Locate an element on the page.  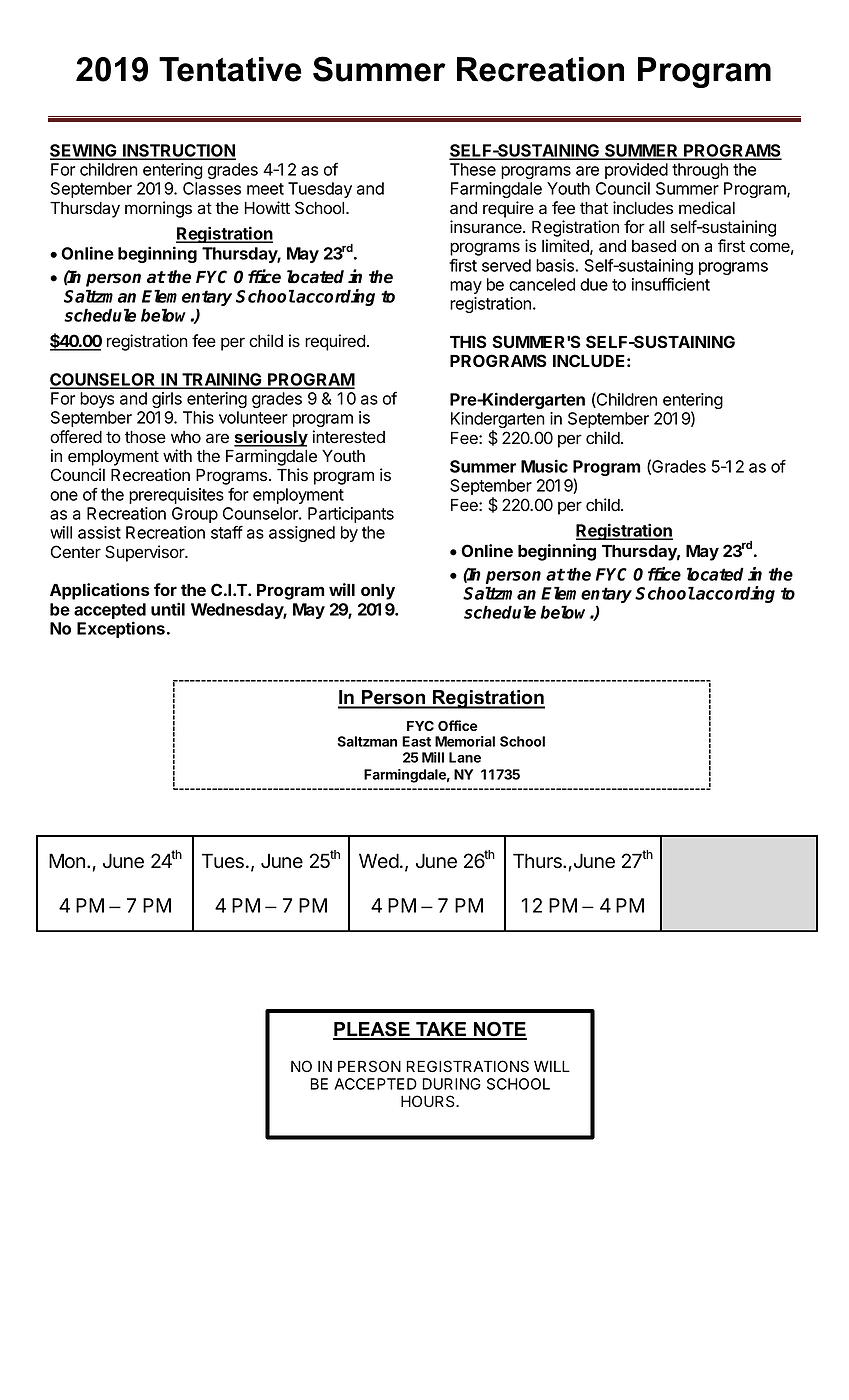
until is located at coordinates (168, 609).
